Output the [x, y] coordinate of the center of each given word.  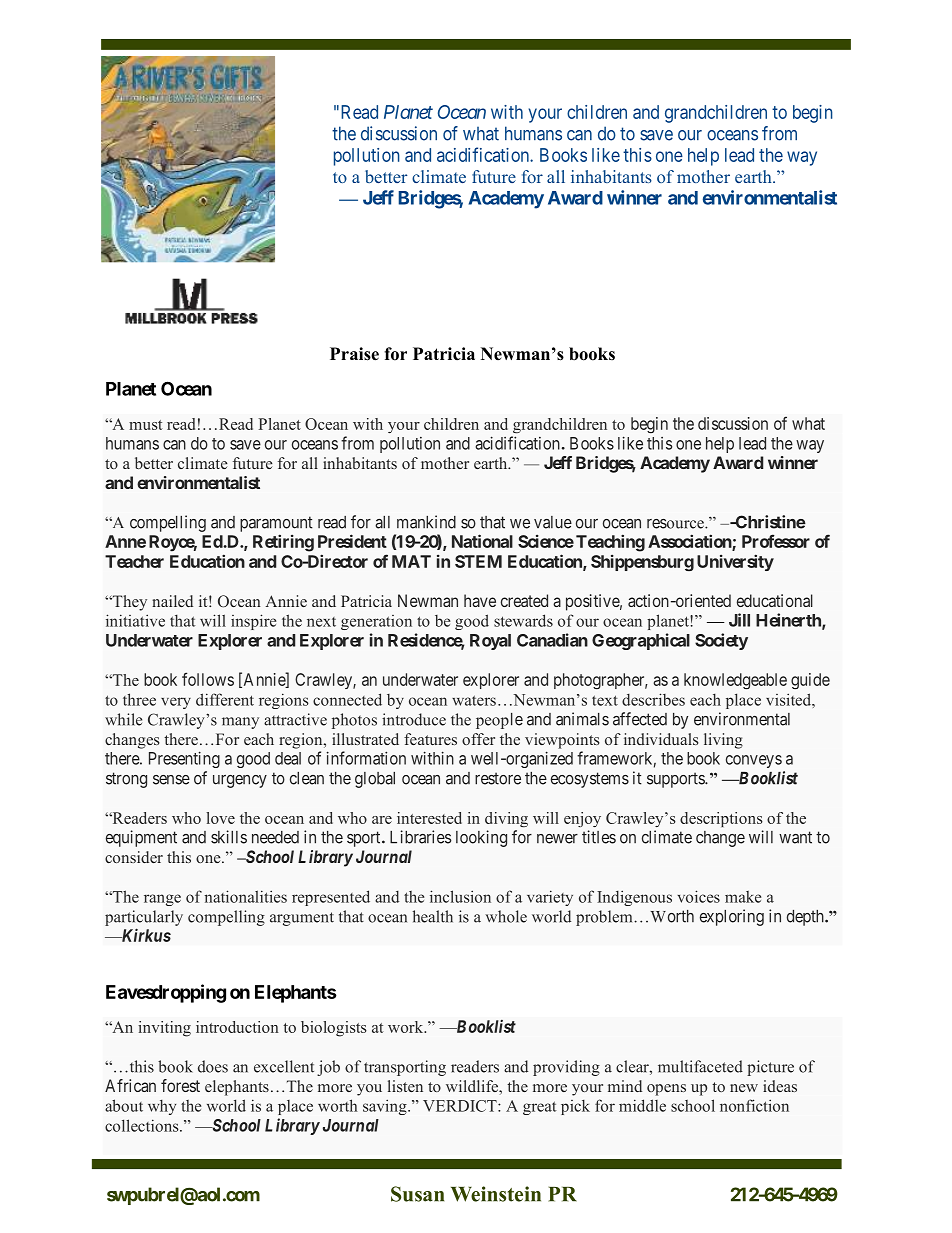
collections [143, 1125]
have [480, 600]
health [433, 916]
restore [498, 778]
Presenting [184, 759]
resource [676, 524]
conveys [754, 761]
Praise [354, 354]
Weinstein [496, 1194]
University [735, 562]
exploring [732, 917]
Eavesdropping [166, 993]
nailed [172, 601]
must [146, 425]
